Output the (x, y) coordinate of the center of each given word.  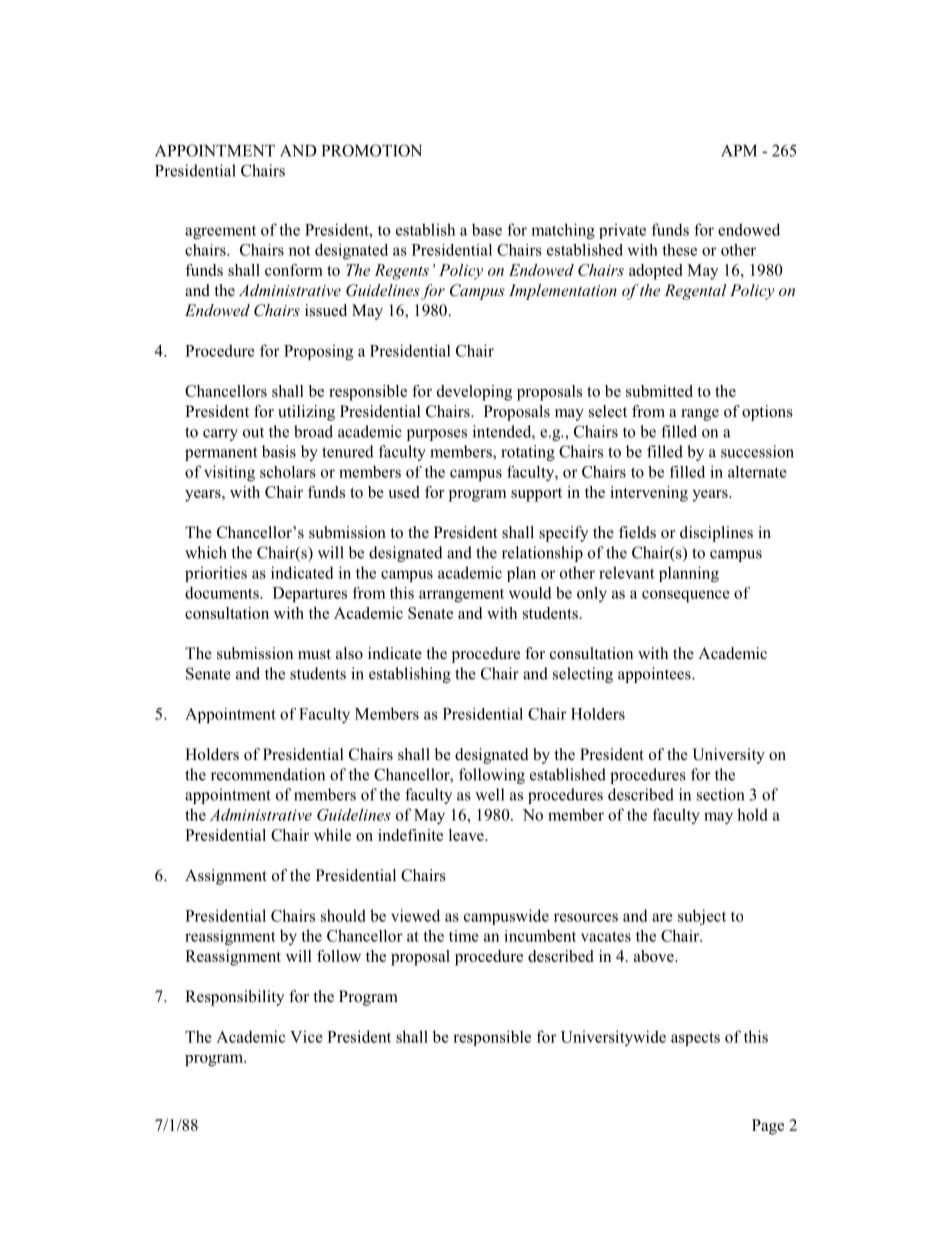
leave (467, 835)
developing (474, 393)
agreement (220, 232)
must (314, 654)
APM (739, 151)
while (332, 835)
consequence (686, 596)
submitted (659, 391)
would (530, 593)
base (487, 229)
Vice (306, 1036)
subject (702, 917)
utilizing (306, 413)
